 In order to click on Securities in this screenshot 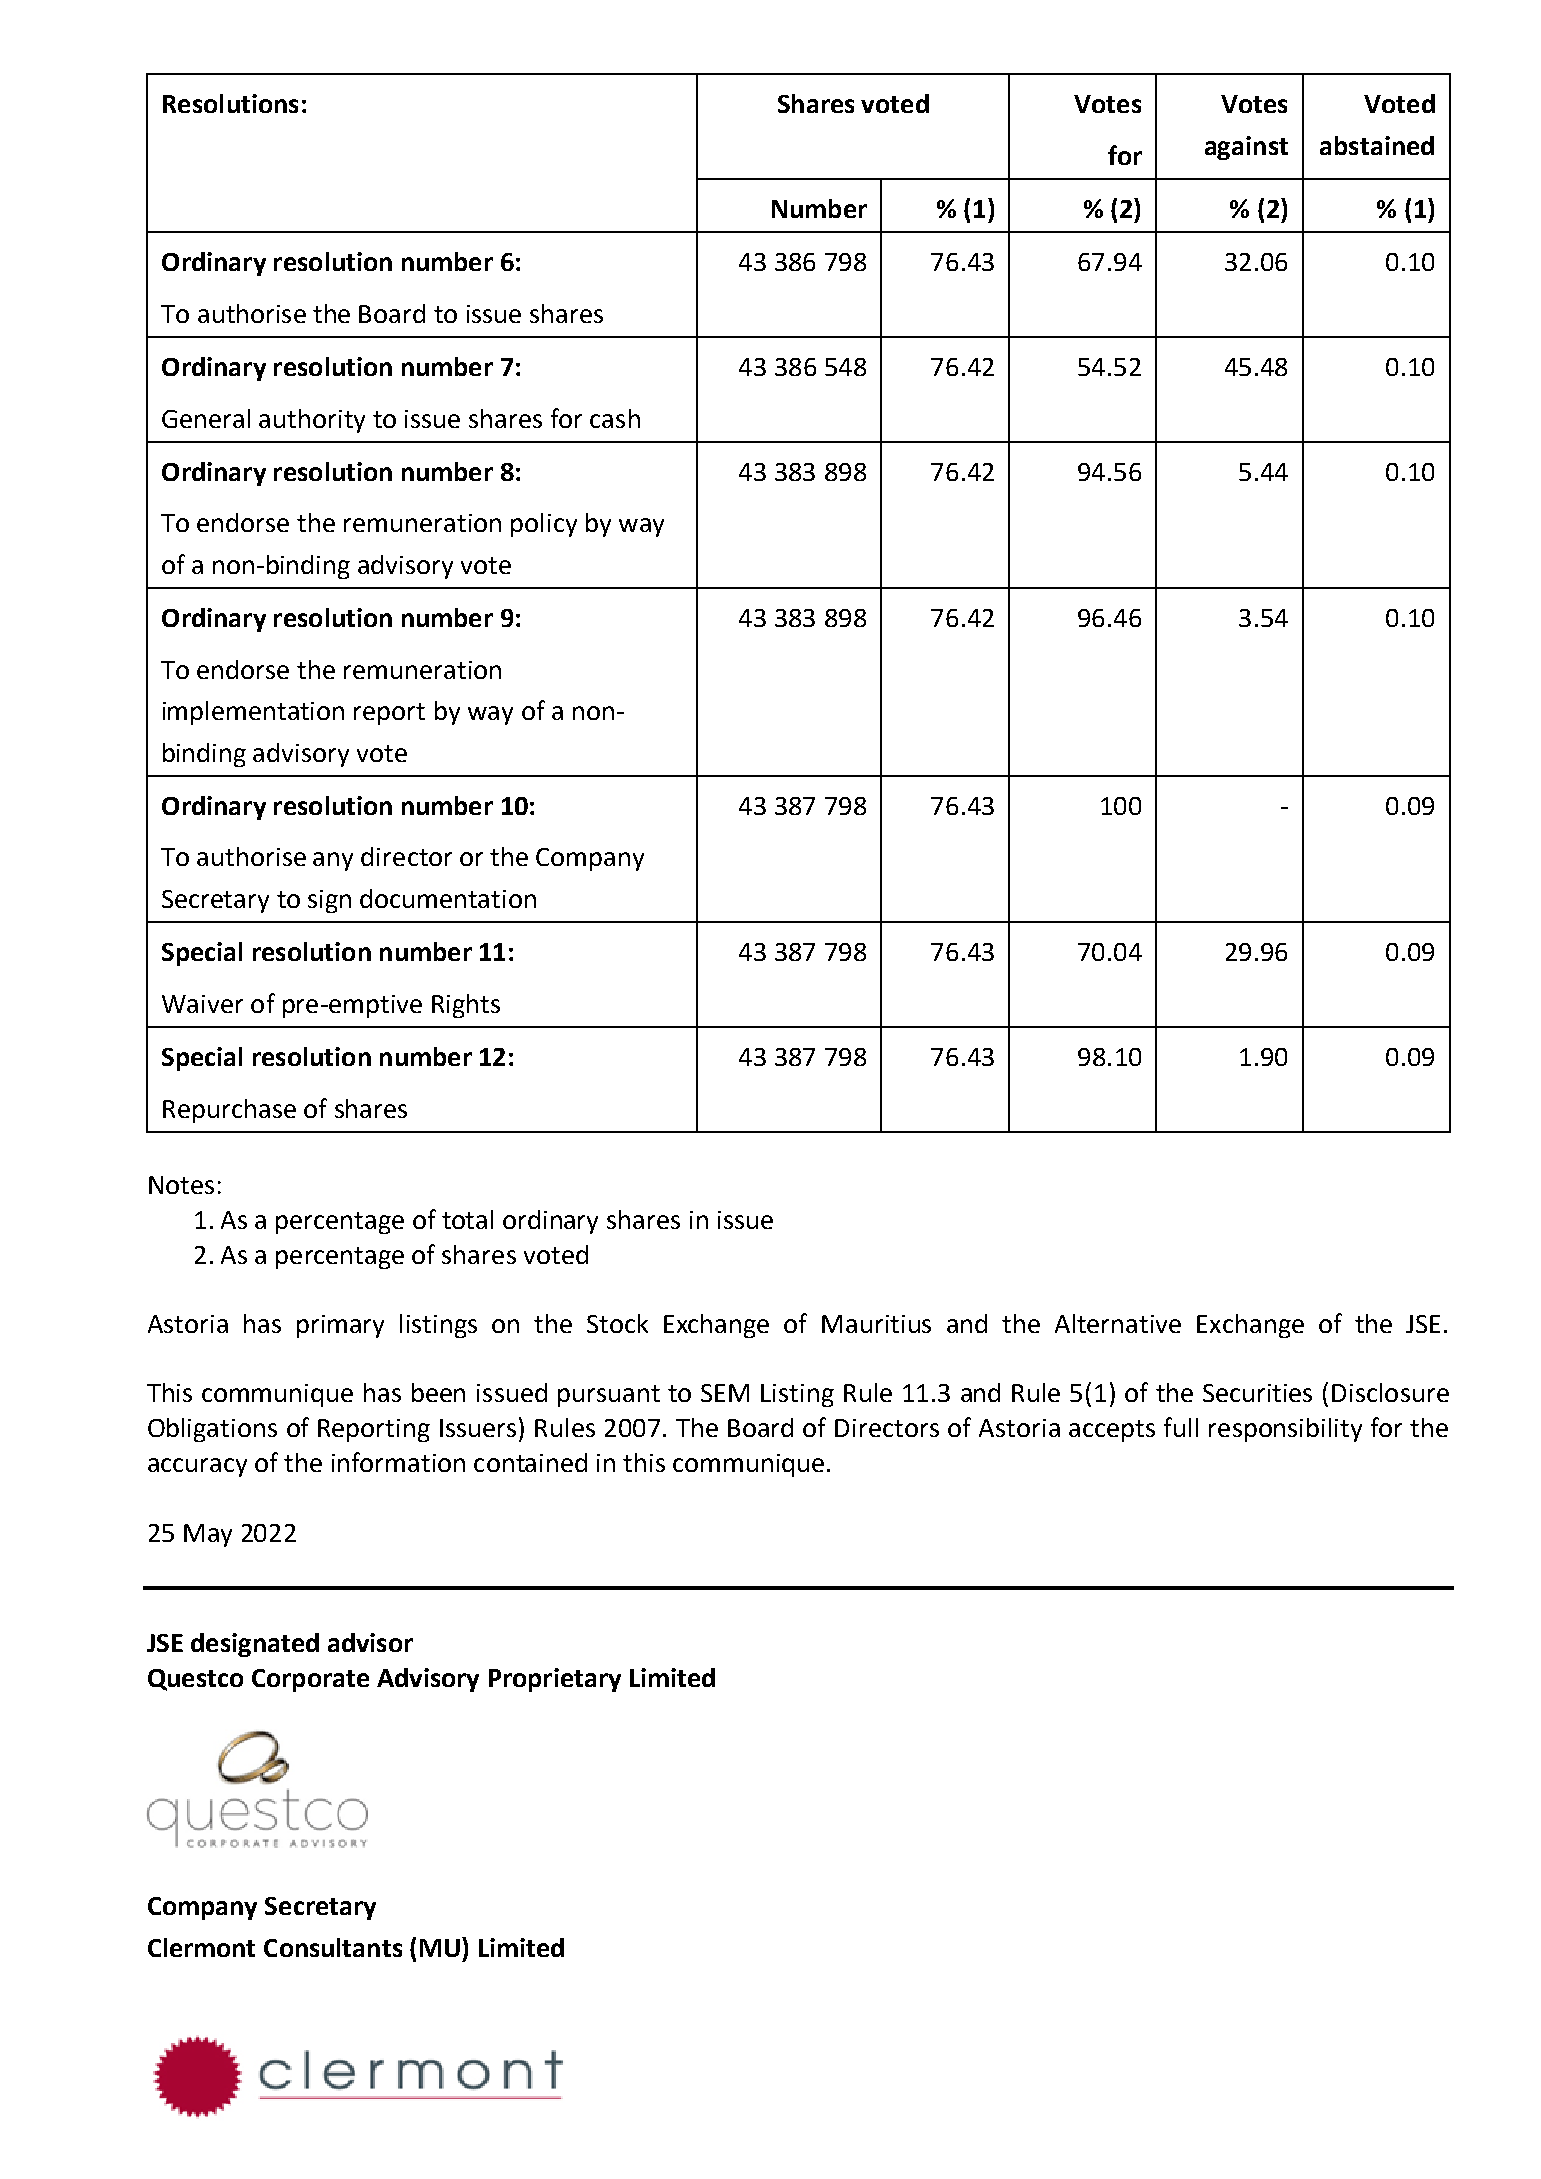, I will do `click(1257, 1393)`.
